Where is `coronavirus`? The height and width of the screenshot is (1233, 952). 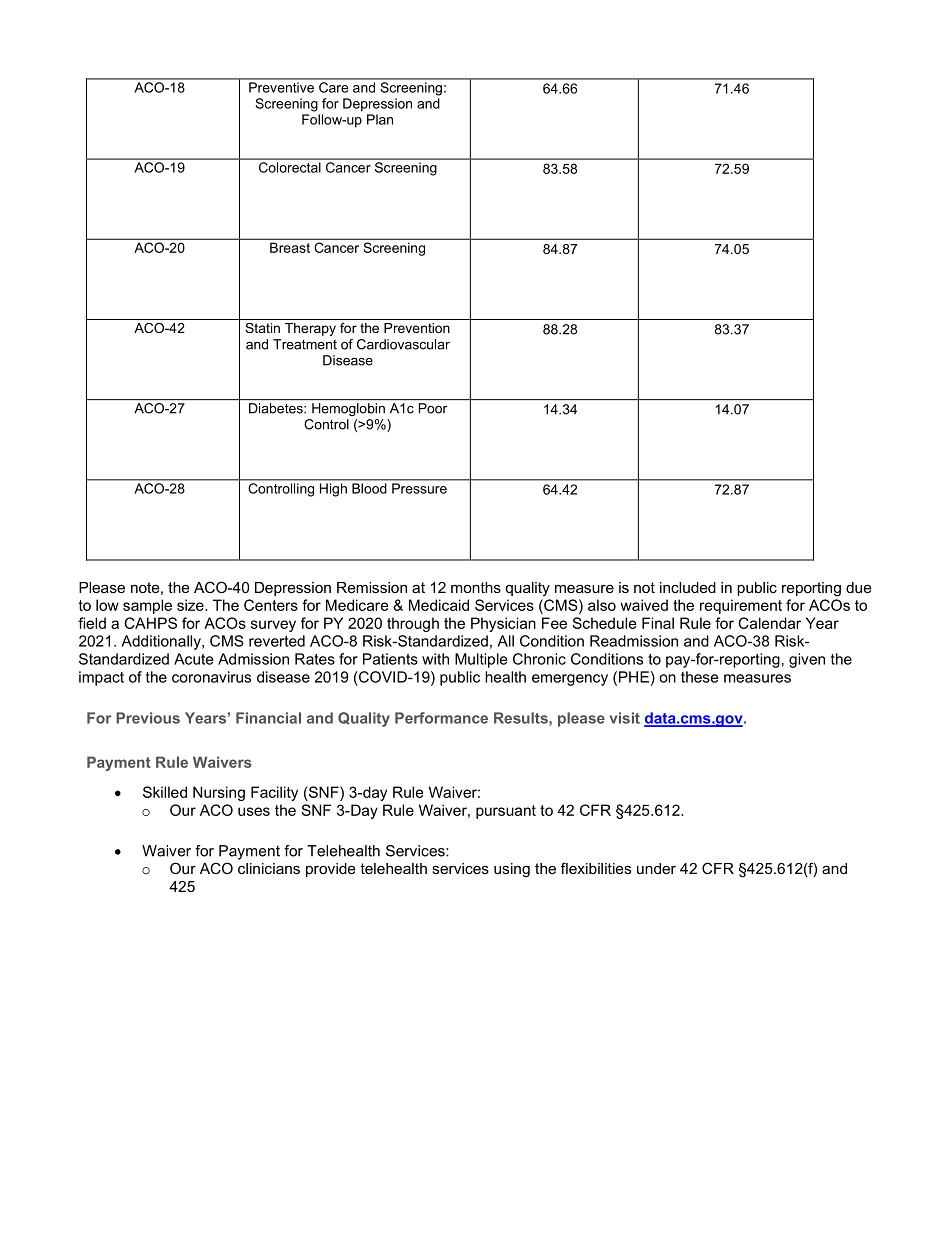
coronavirus is located at coordinates (211, 677).
